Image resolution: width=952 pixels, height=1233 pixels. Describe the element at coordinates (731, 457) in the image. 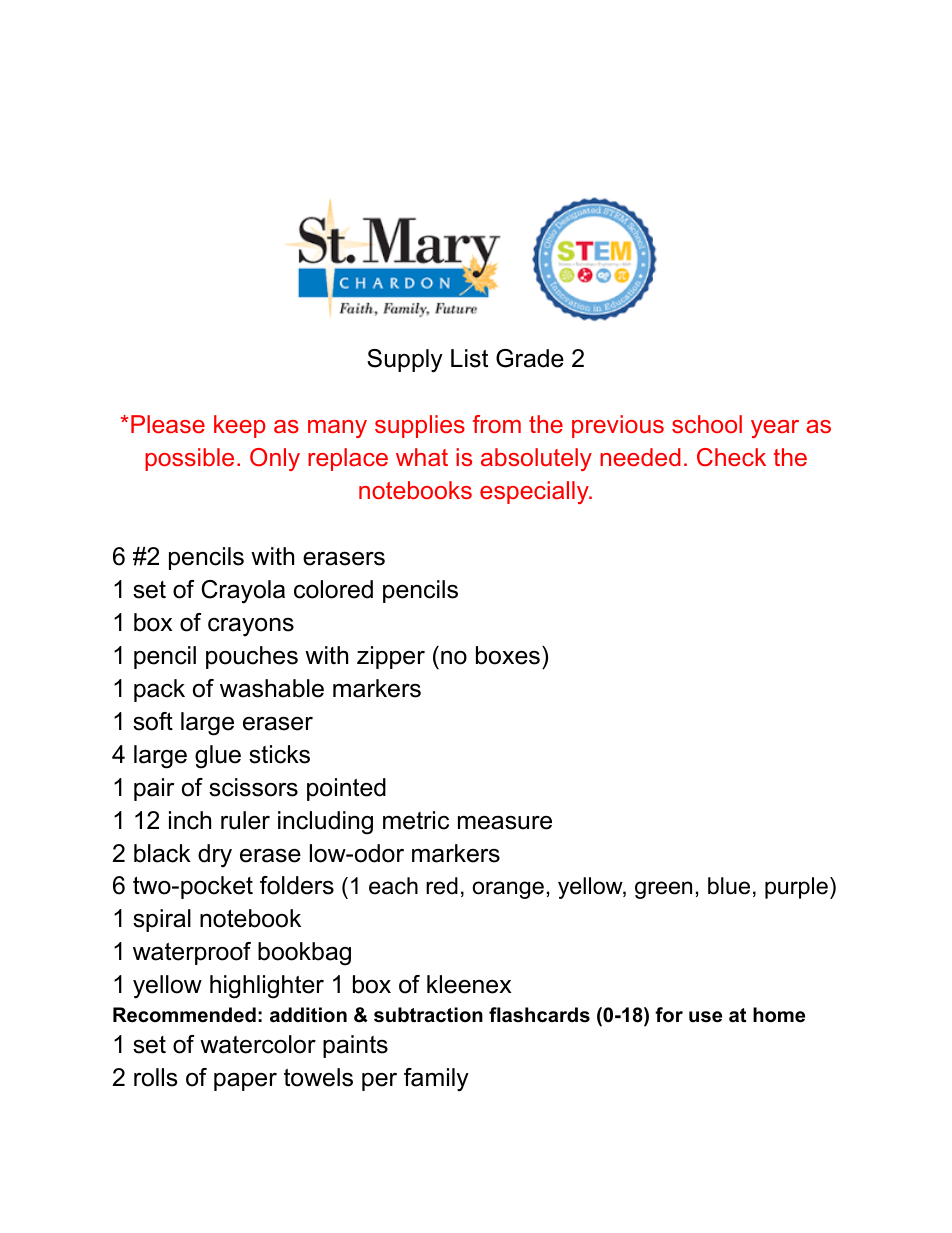

I see `Check` at that location.
